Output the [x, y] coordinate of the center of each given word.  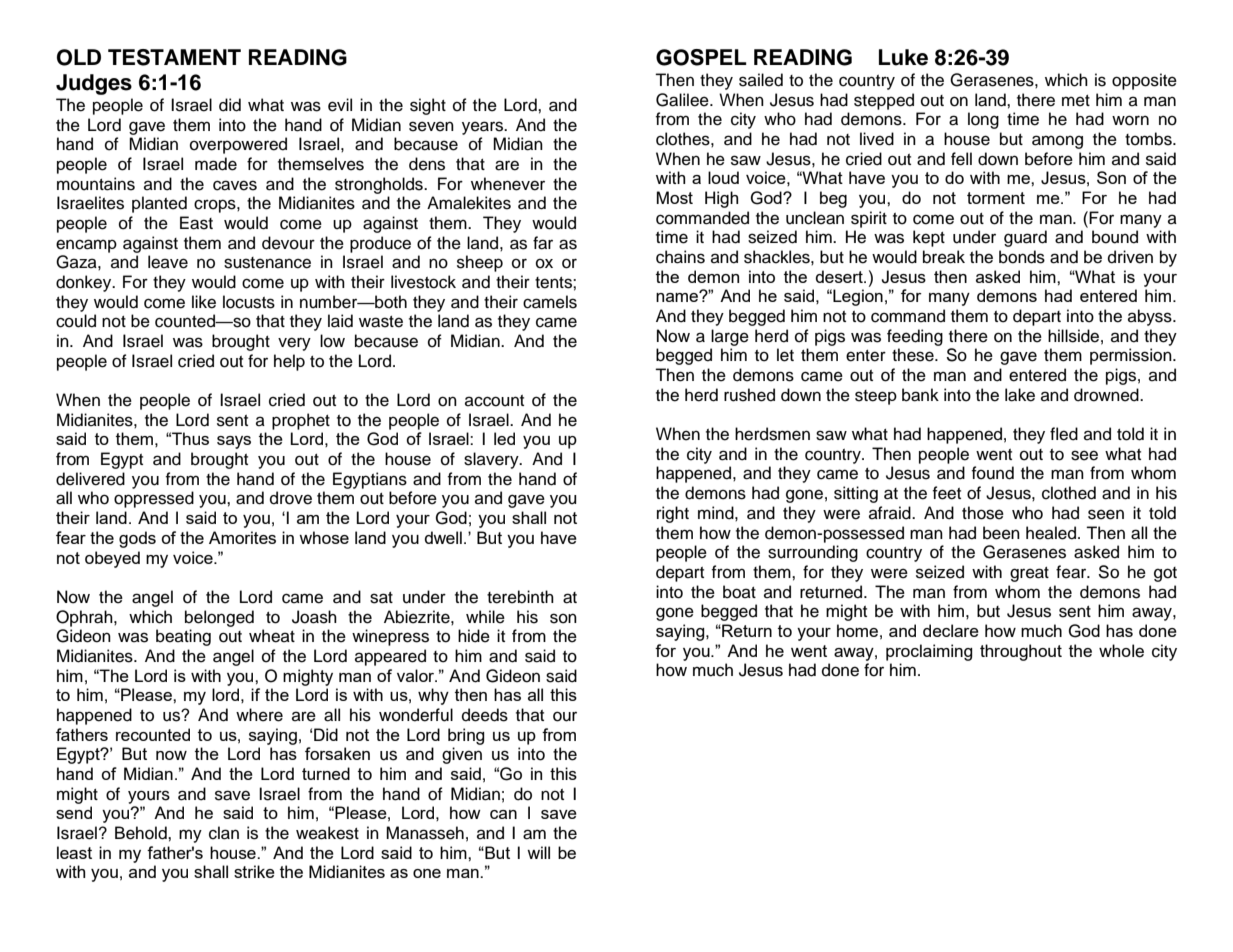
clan [224, 833]
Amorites [242, 537]
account [494, 401]
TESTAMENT [174, 57]
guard [1025, 238]
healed [1051, 533]
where [259, 715]
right [673, 514]
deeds [485, 715]
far [543, 243]
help [289, 362]
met [1076, 101]
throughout [1021, 652]
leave [168, 262]
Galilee [683, 100]
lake [1020, 395]
